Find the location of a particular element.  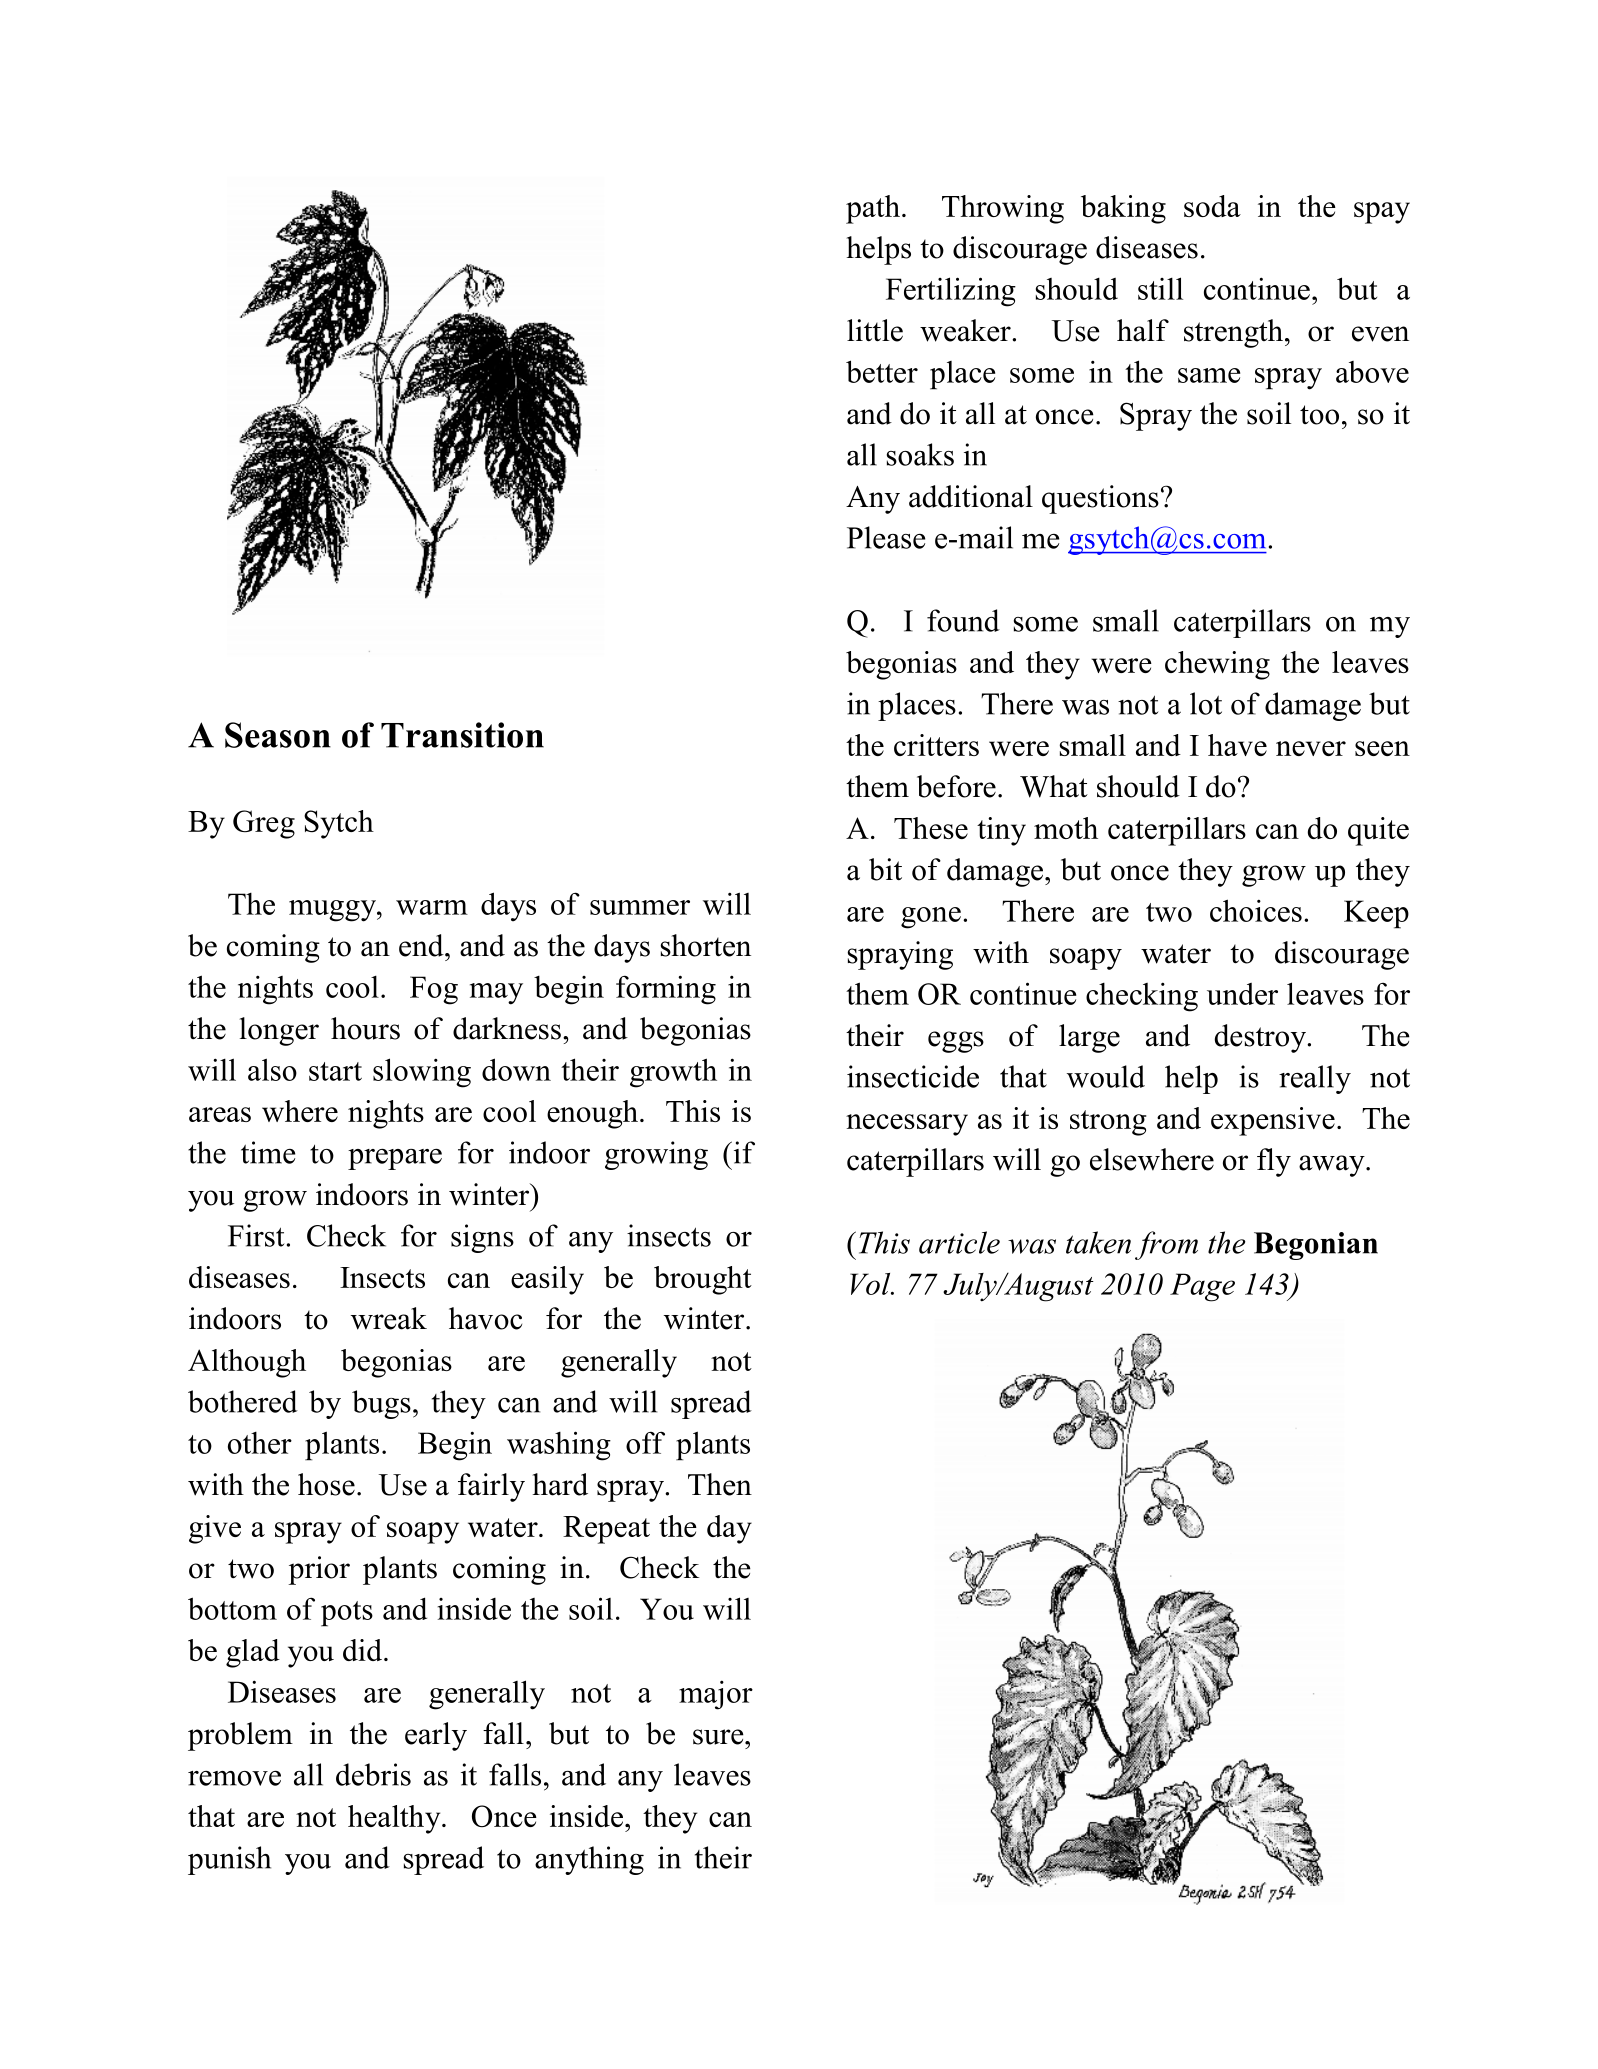

little is located at coordinates (875, 330).
